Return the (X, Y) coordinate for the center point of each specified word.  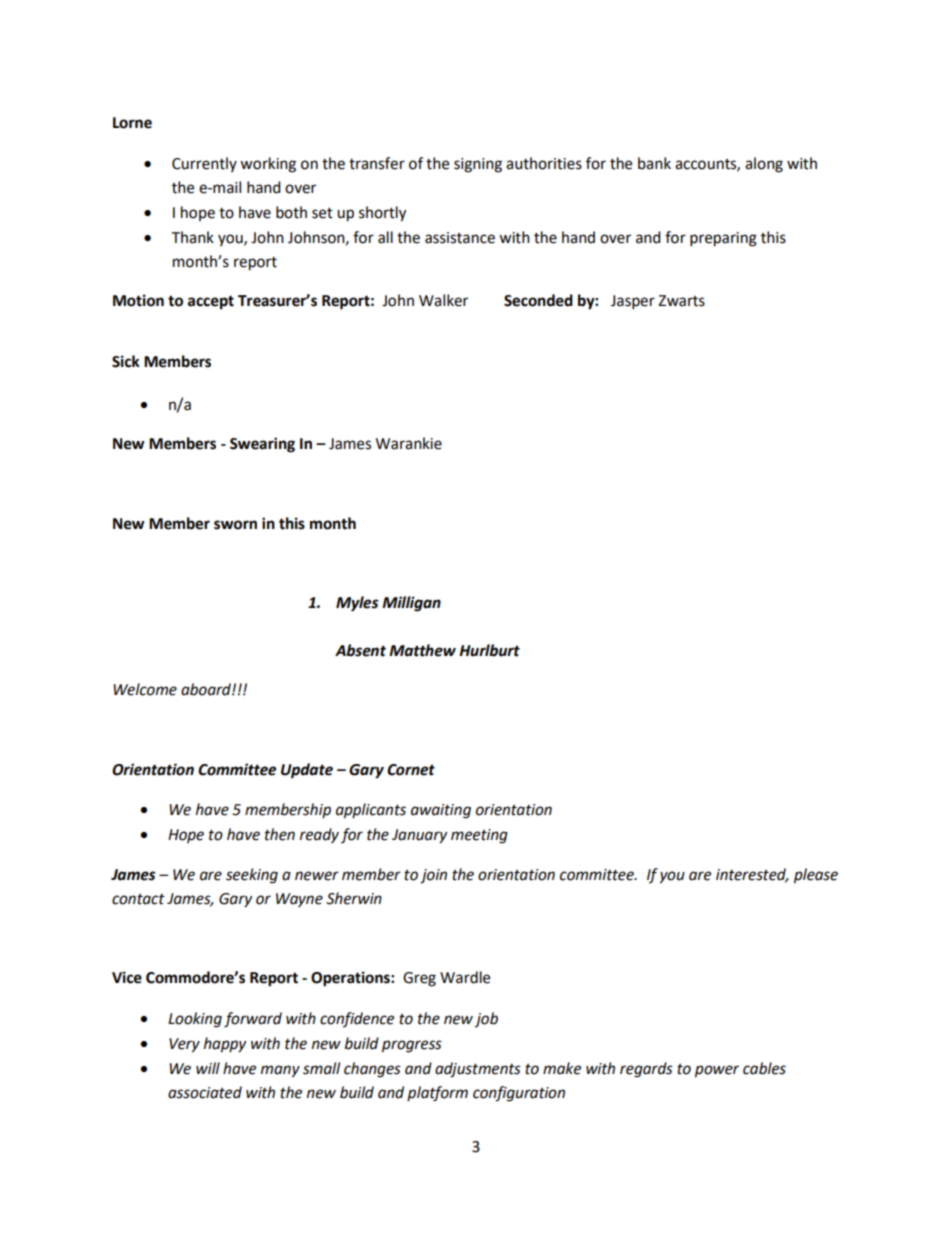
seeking (252, 876)
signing (478, 165)
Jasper (633, 302)
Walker (443, 300)
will (208, 1068)
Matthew (422, 650)
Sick (126, 361)
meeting (479, 836)
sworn (235, 525)
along (764, 165)
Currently (204, 164)
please (816, 876)
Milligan (411, 604)
